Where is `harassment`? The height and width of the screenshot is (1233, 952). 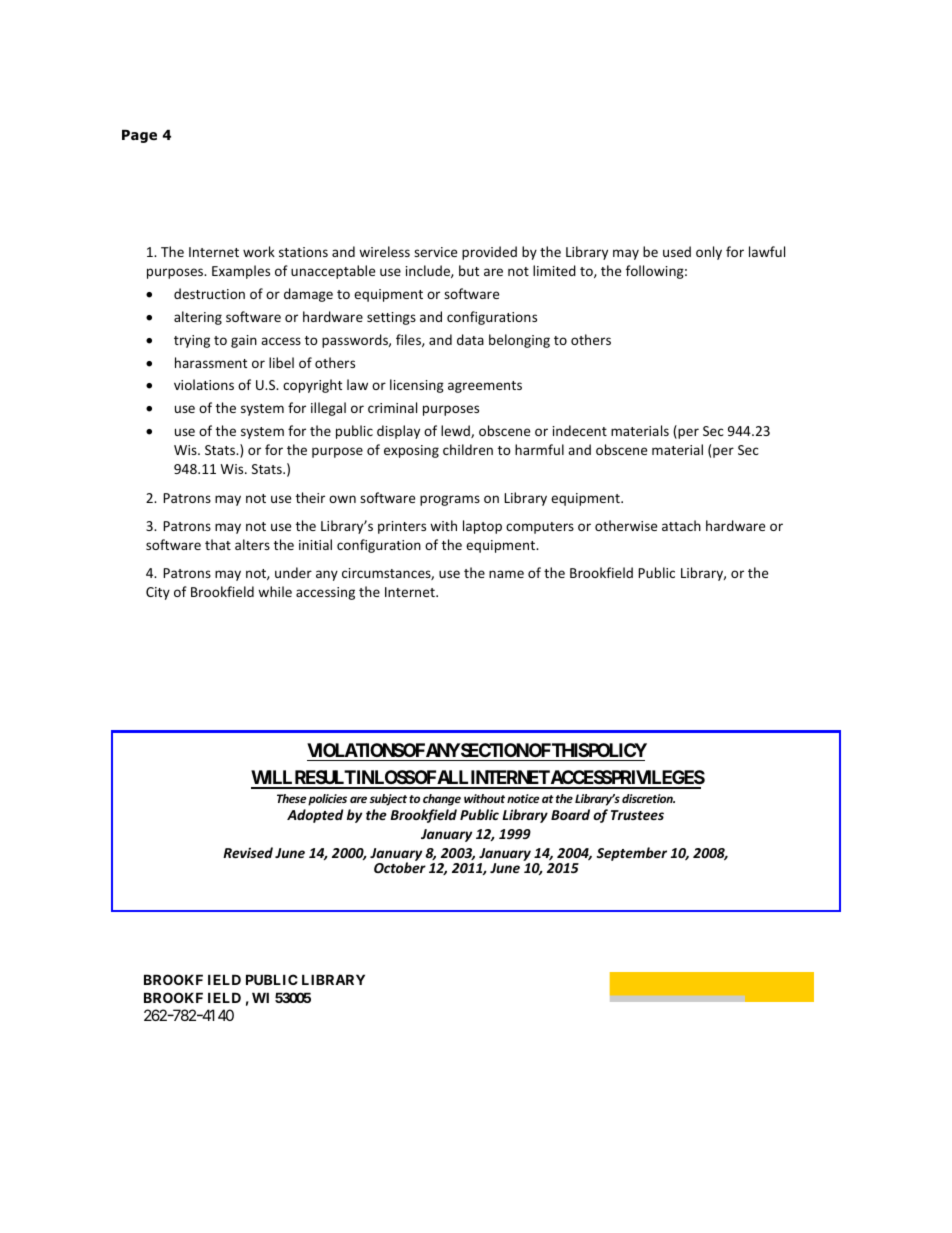
harassment is located at coordinates (211, 362).
